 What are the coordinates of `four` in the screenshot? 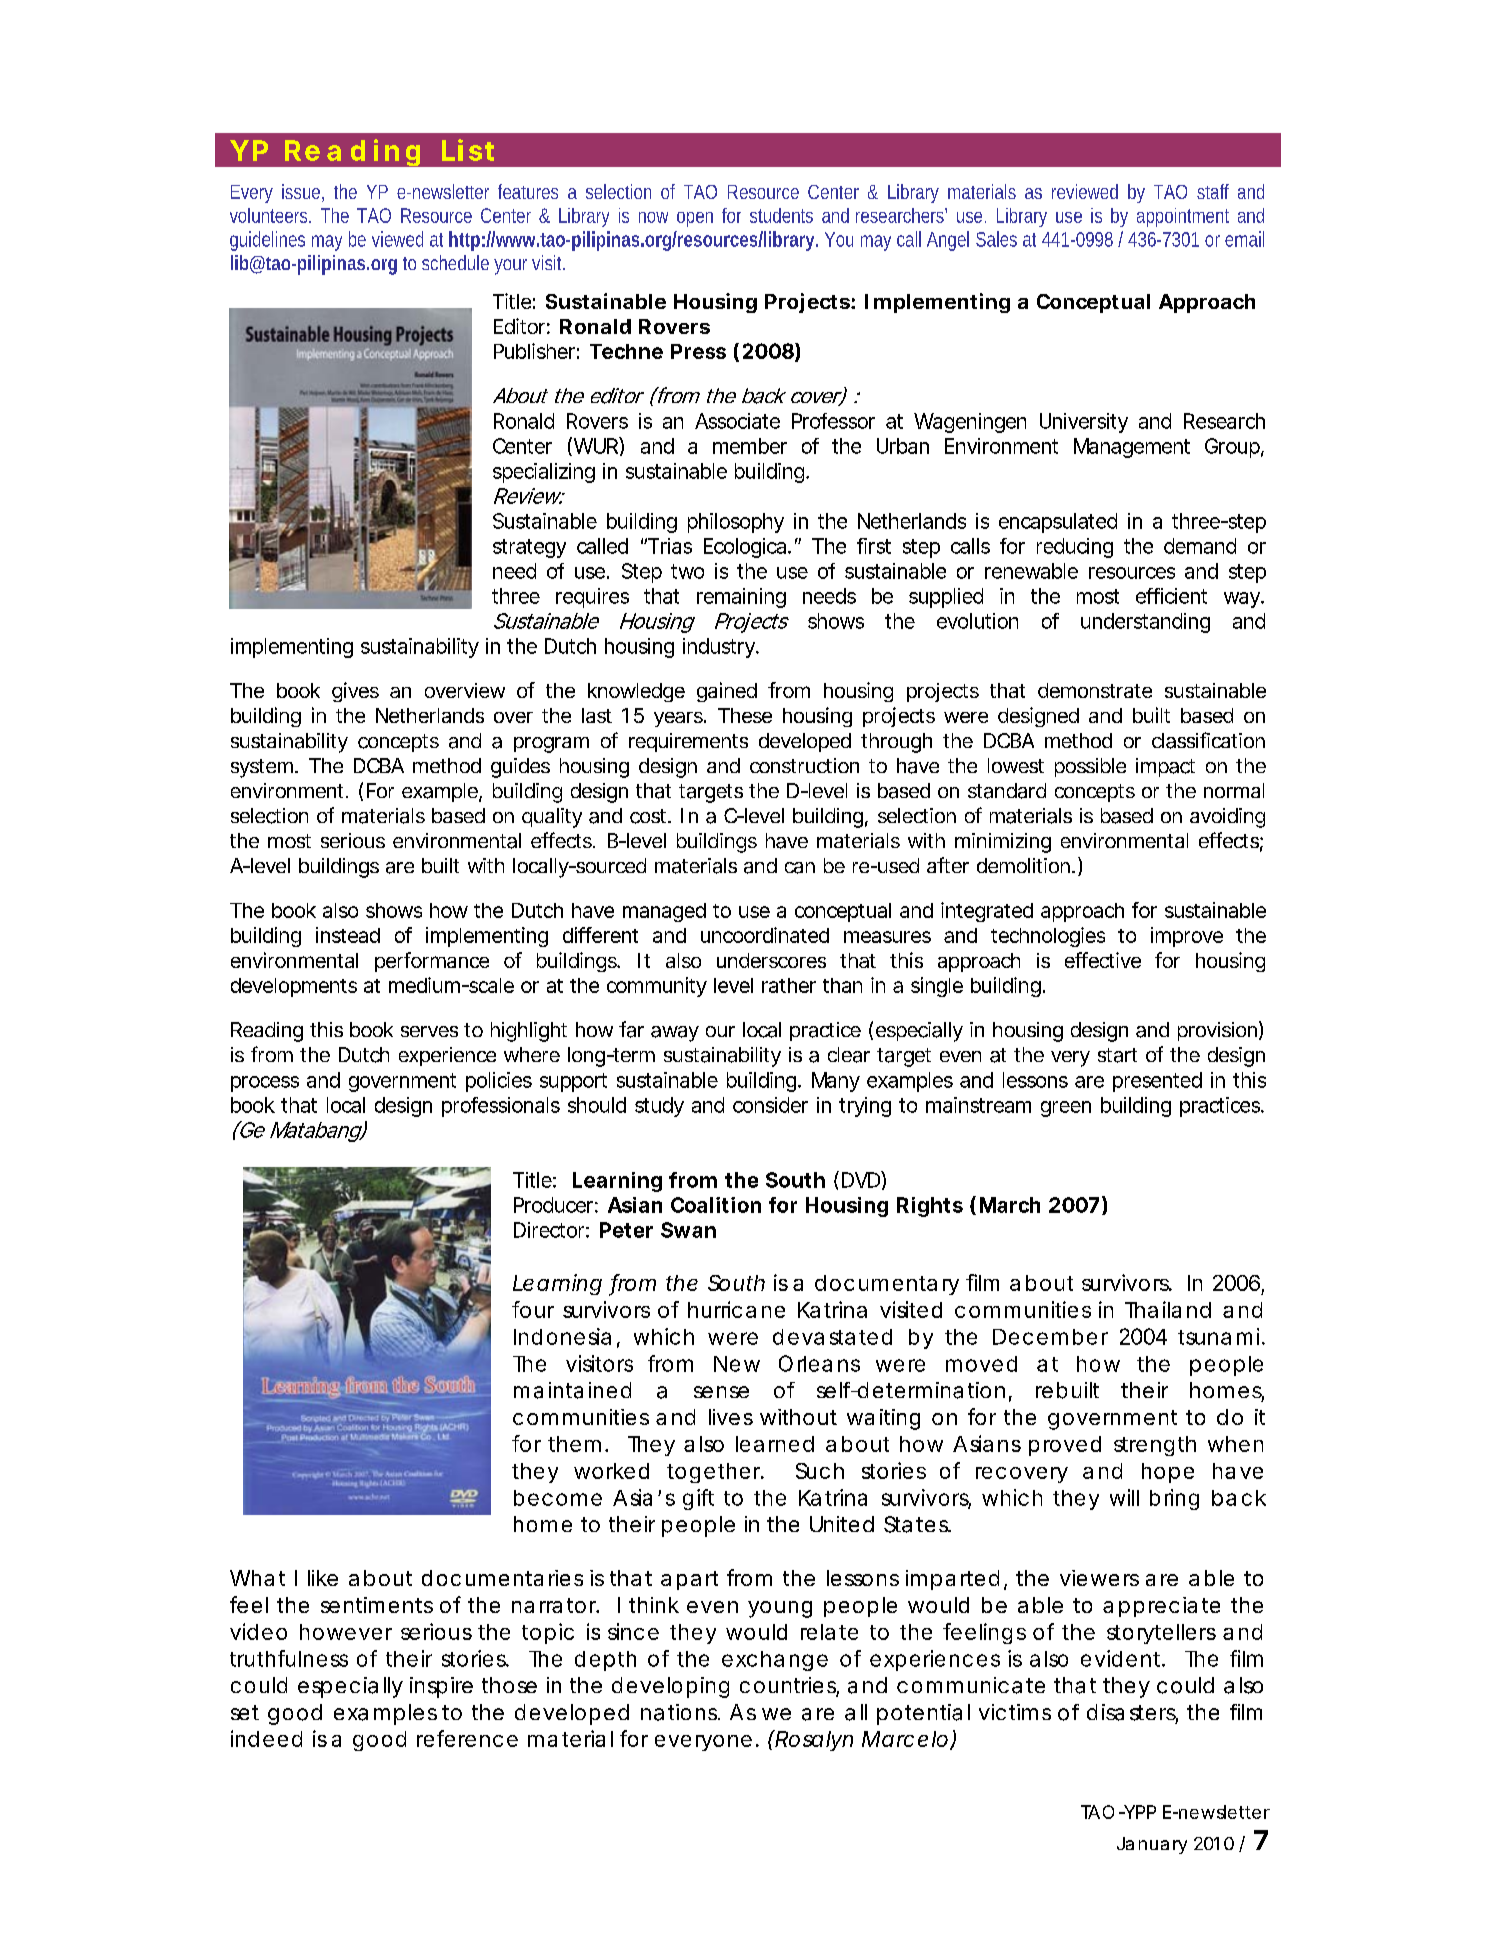 It's located at (533, 1309).
